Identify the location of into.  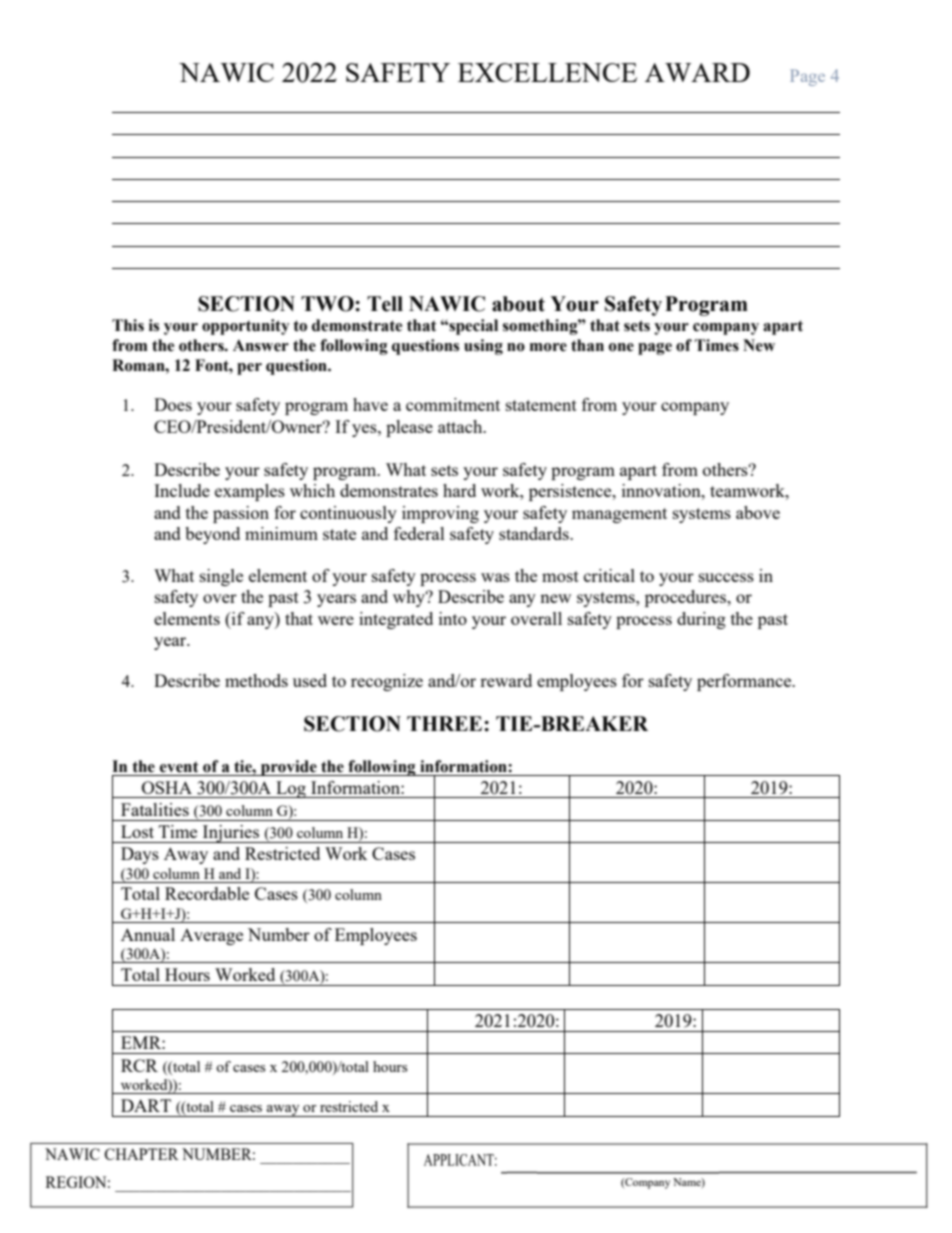
(453, 618).
